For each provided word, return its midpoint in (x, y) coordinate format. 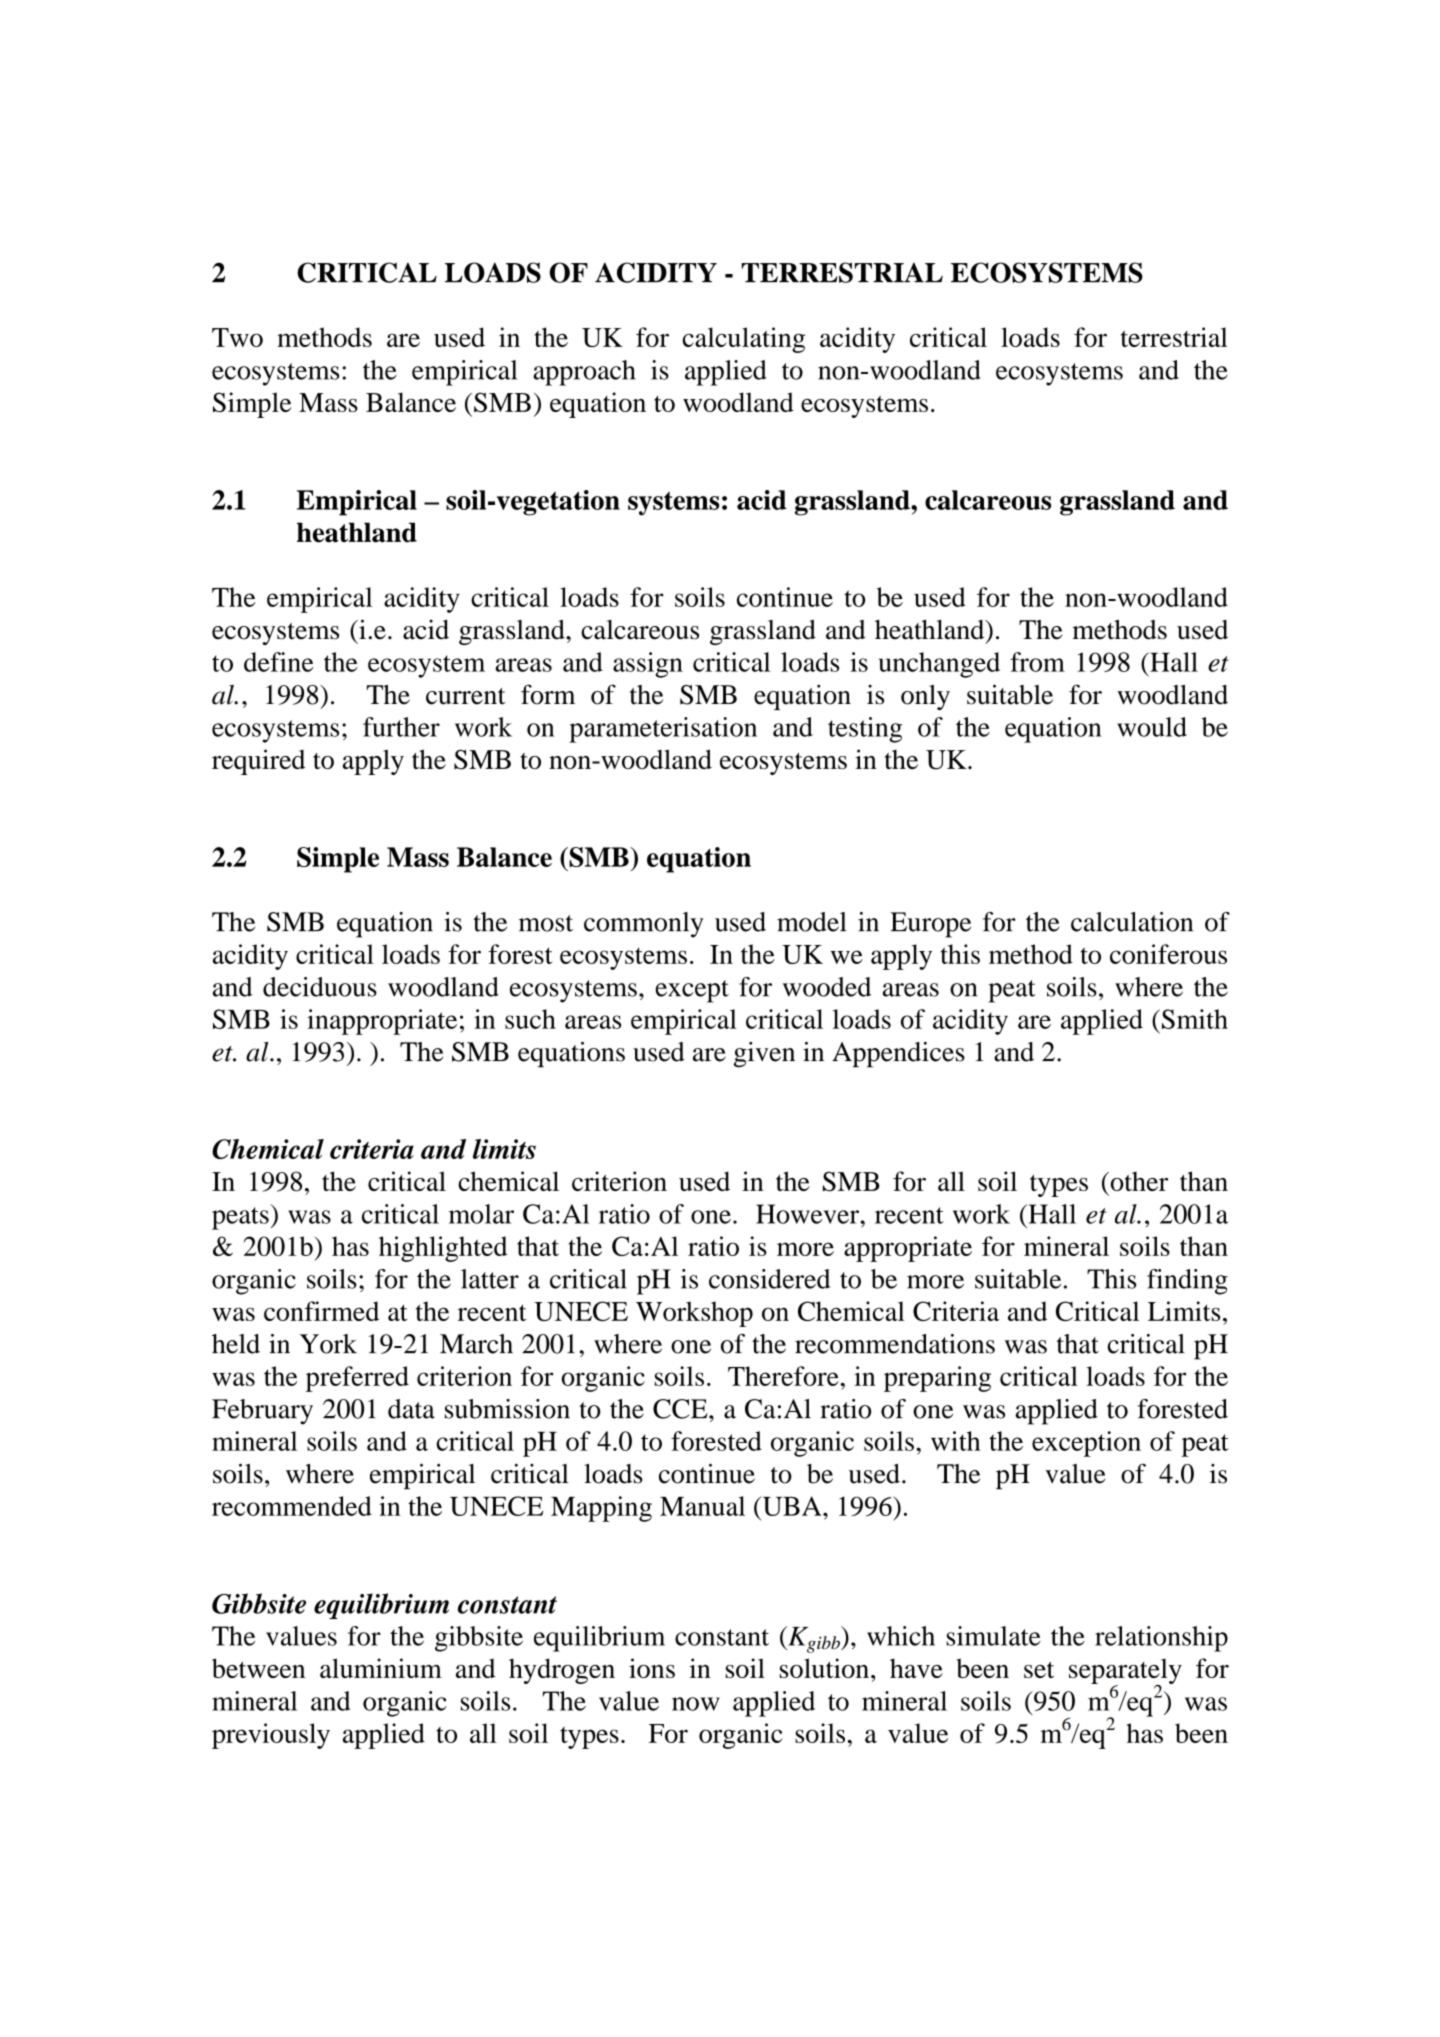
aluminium (381, 1668)
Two (237, 337)
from (1037, 662)
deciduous (320, 987)
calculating (744, 340)
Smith (1193, 1019)
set (1039, 1670)
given (764, 1055)
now (696, 1704)
